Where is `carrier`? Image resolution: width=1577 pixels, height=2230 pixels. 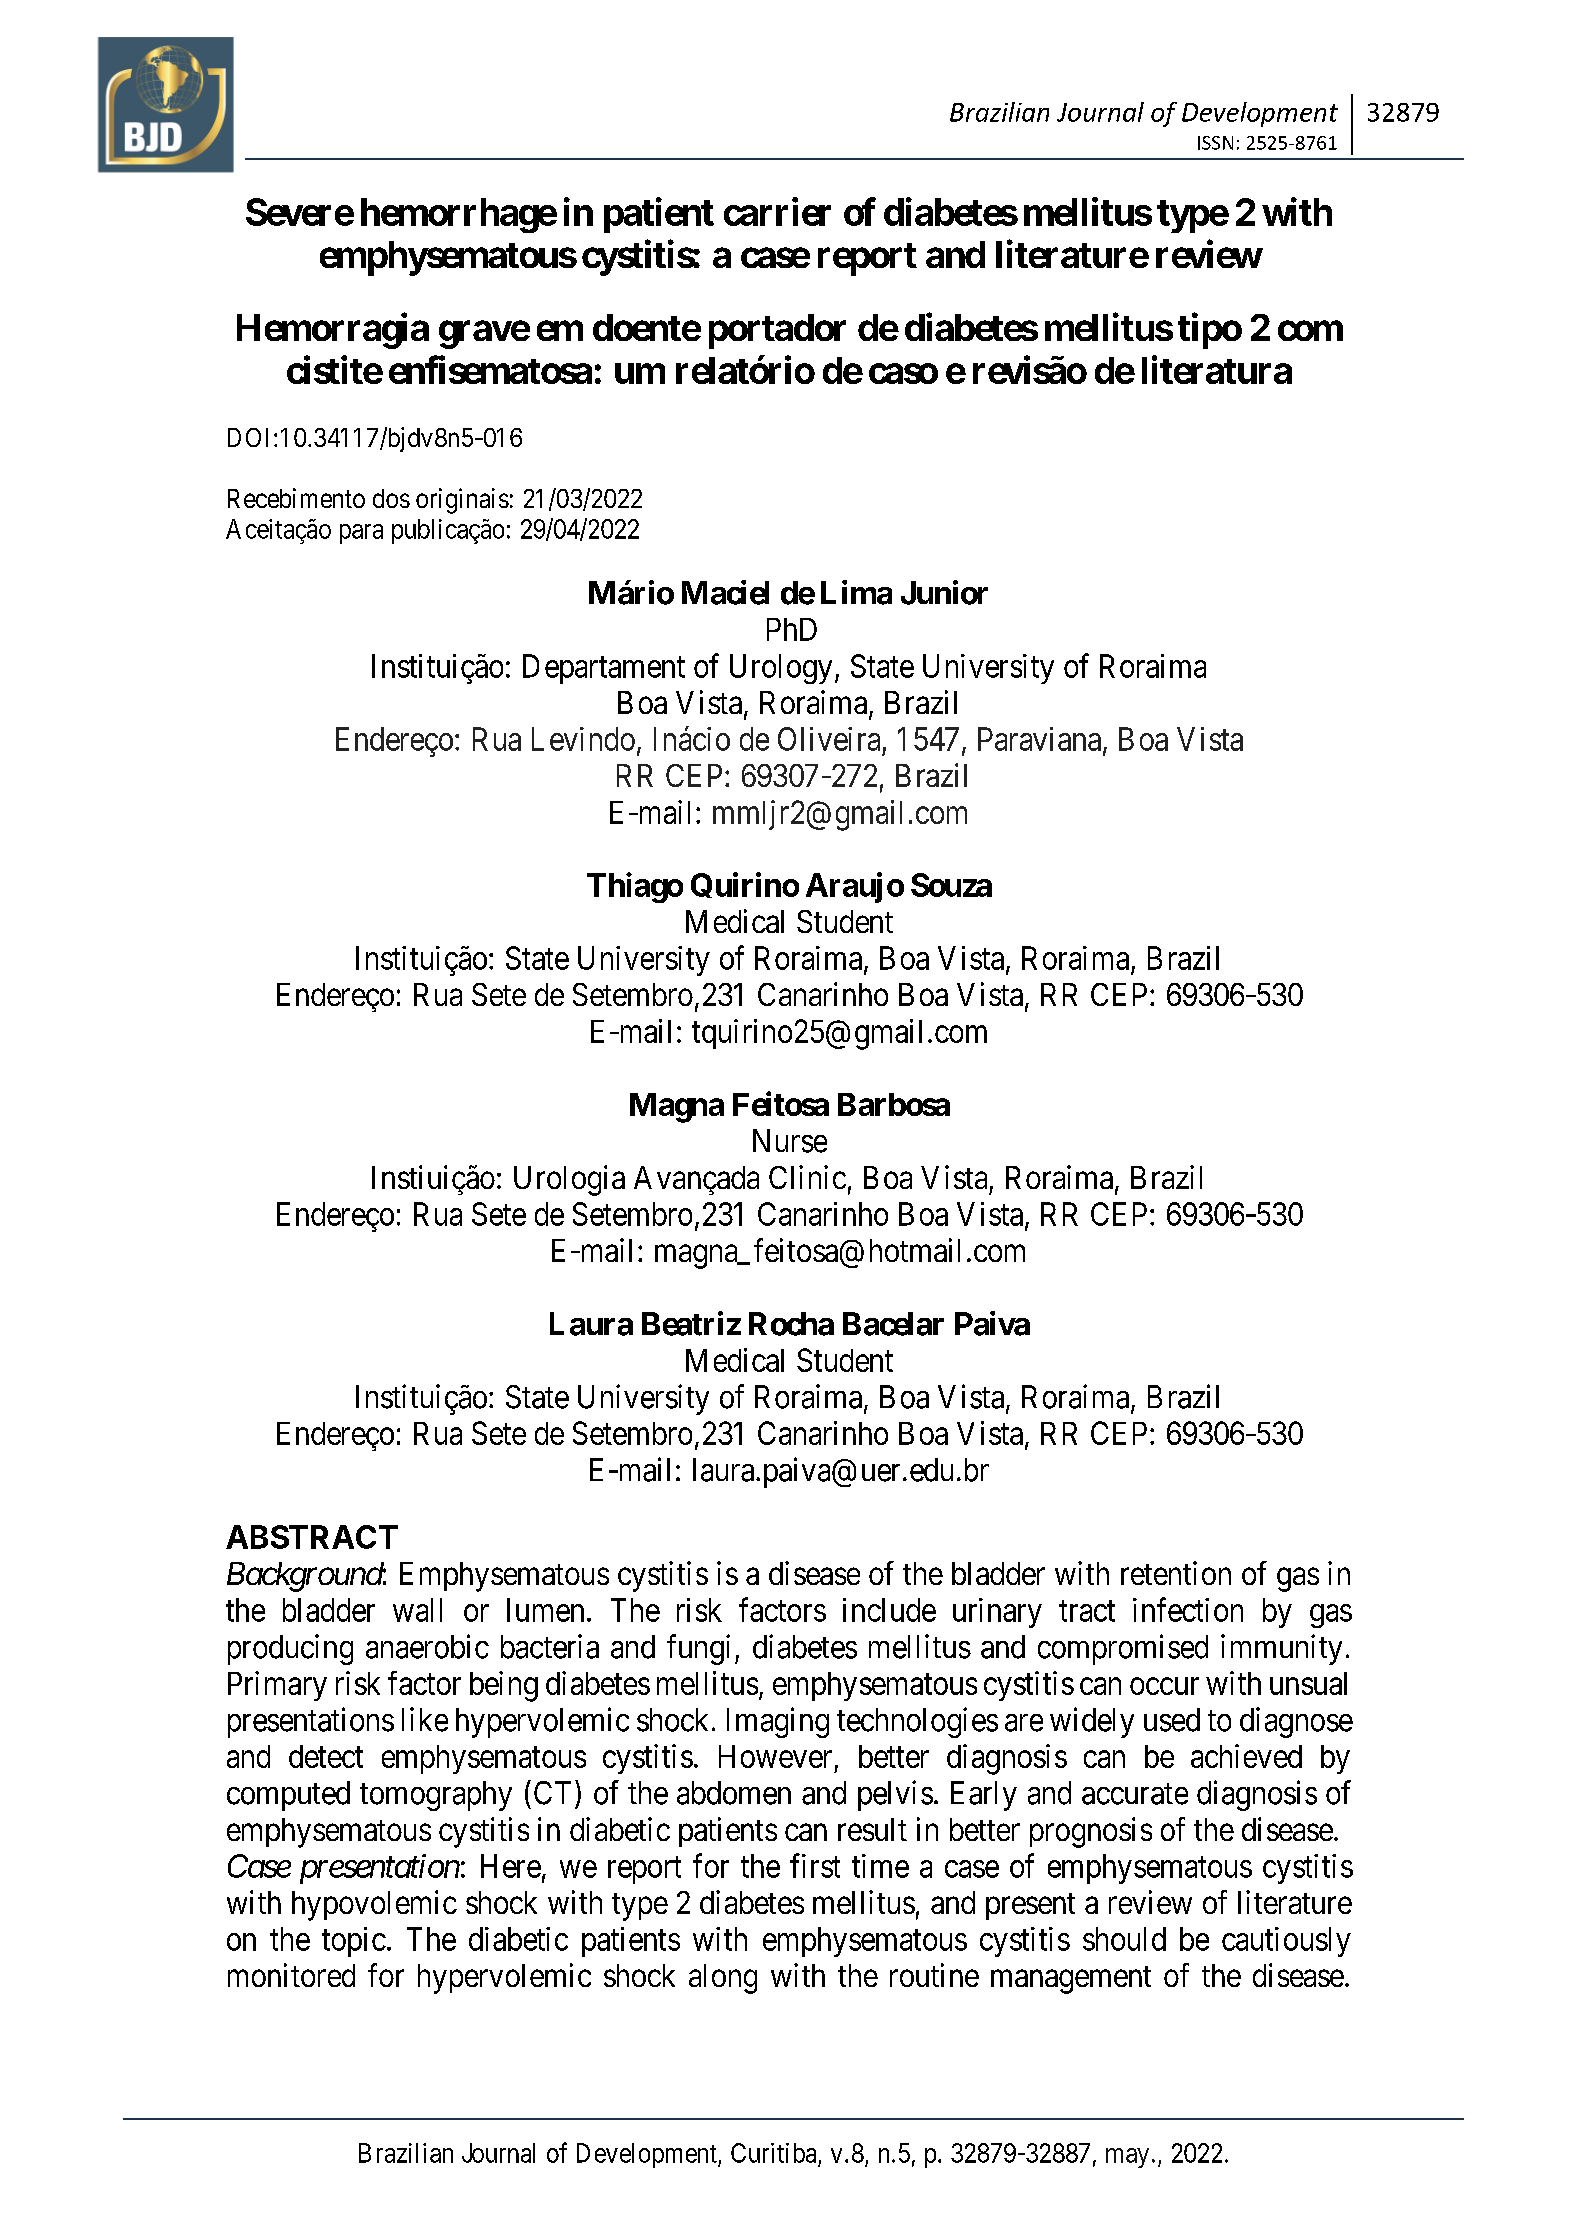
carrier is located at coordinates (777, 211).
